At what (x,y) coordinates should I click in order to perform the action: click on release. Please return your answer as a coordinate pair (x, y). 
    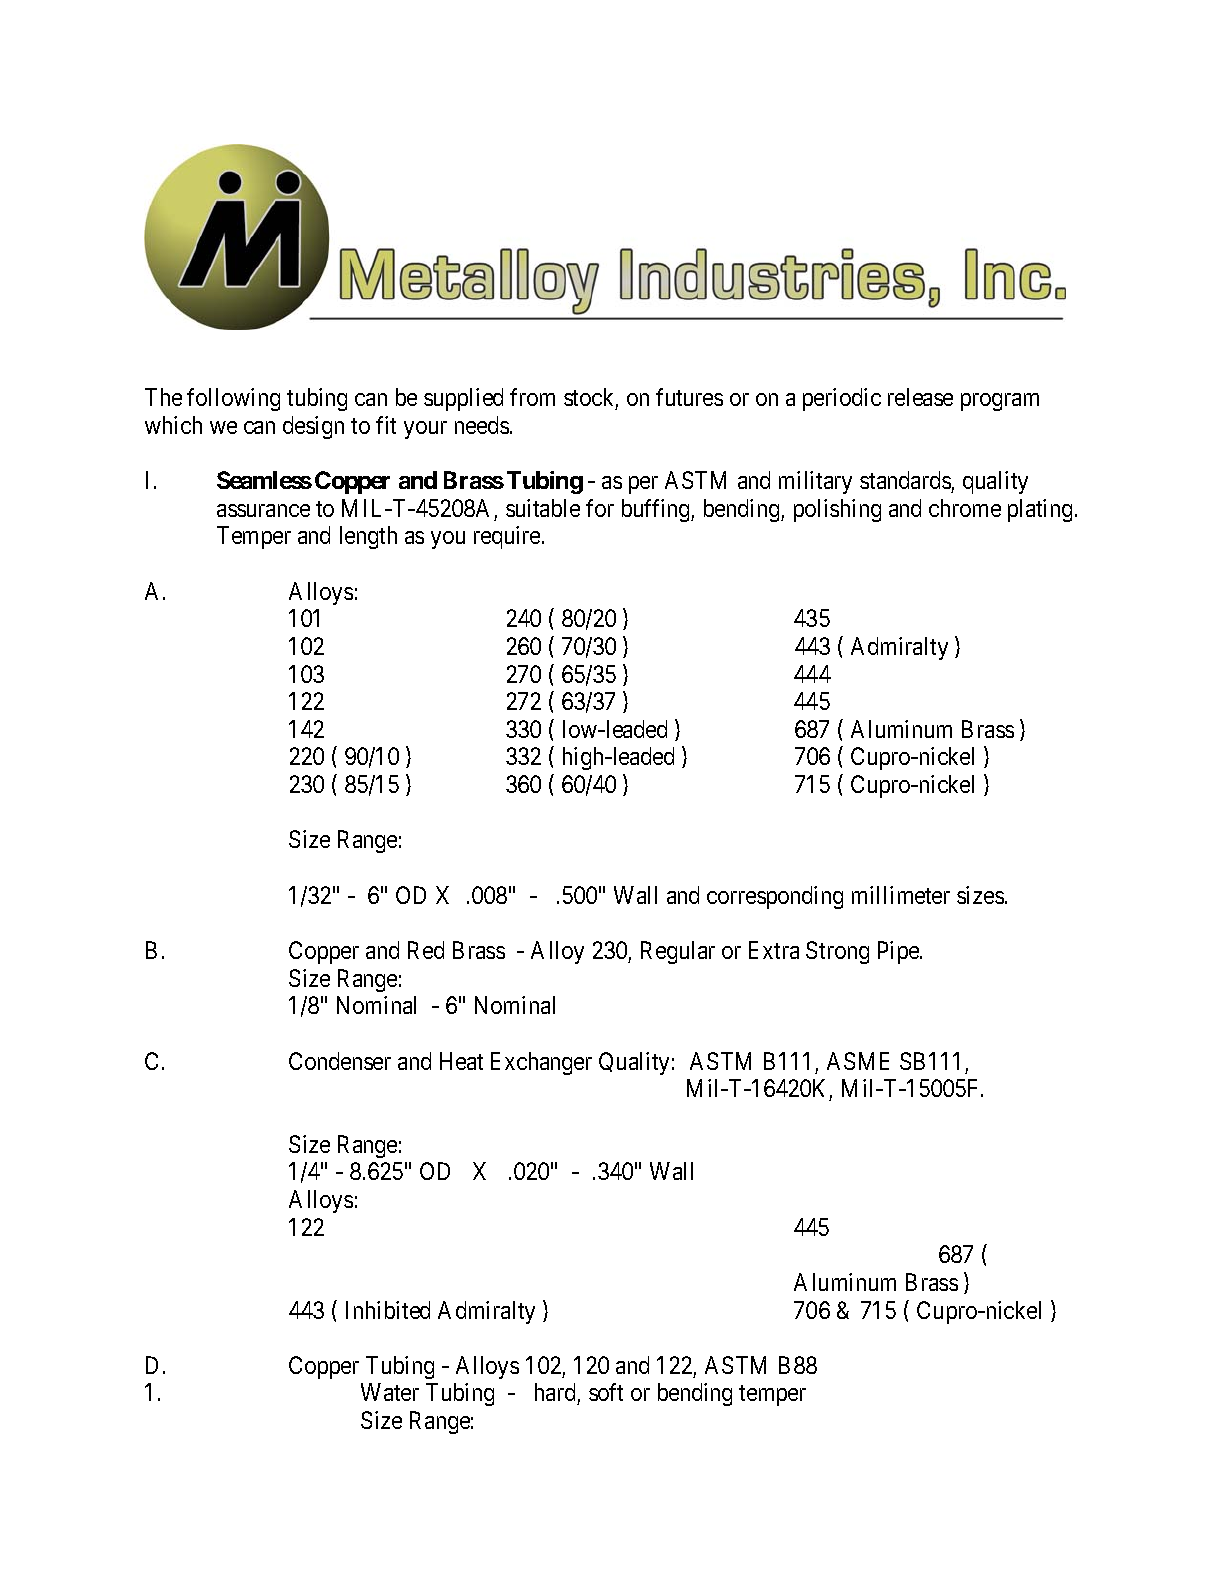
    Looking at the image, I should click on (920, 397).
